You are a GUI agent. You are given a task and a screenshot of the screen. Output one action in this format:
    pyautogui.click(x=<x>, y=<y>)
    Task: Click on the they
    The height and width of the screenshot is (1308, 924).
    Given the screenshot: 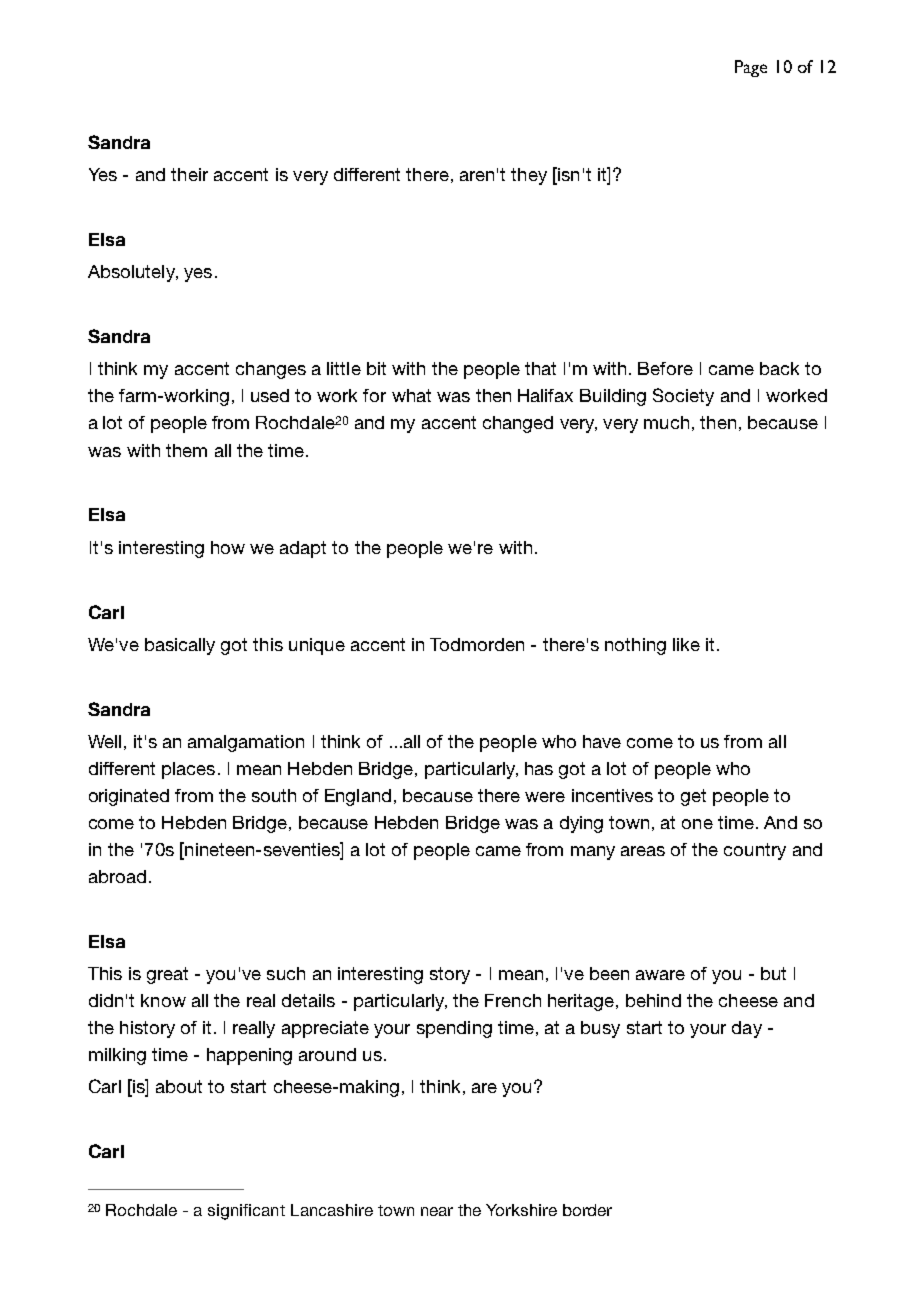 What is the action you would take?
    pyautogui.click(x=529, y=176)
